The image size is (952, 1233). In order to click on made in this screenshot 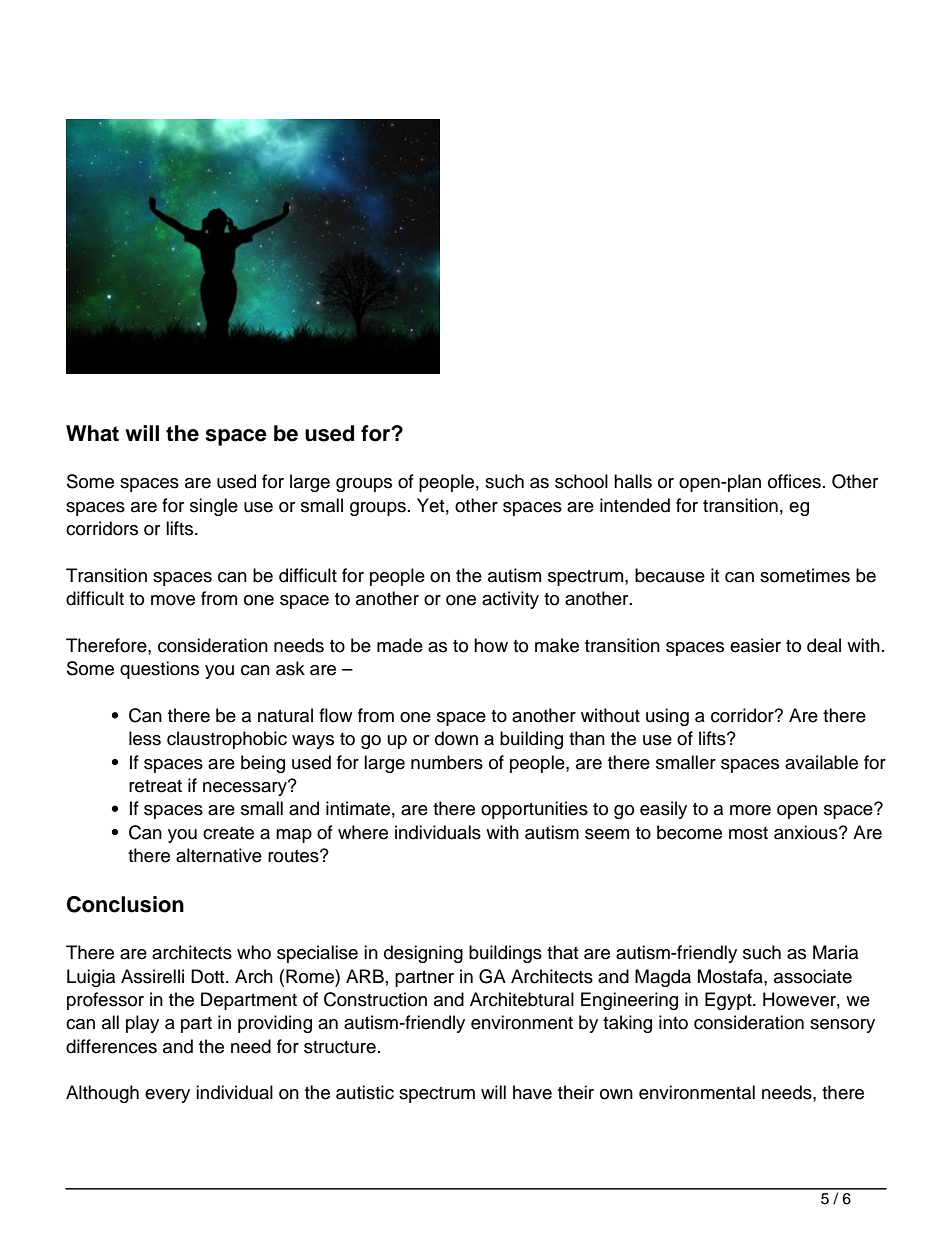, I will do `click(400, 645)`.
